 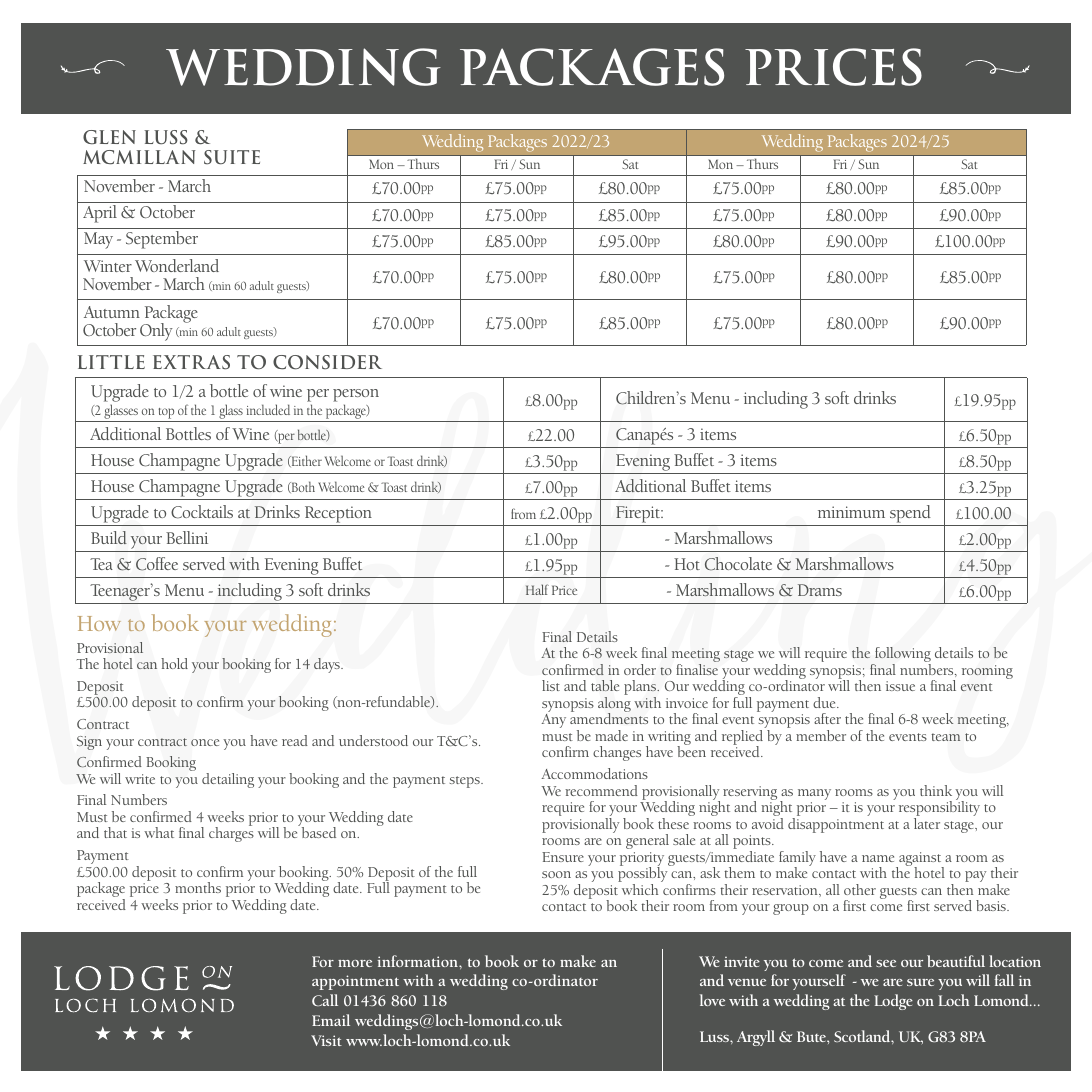 What do you see at coordinates (157, 564) in the image?
I see `Coffee` at bounding box center [157, 564].
